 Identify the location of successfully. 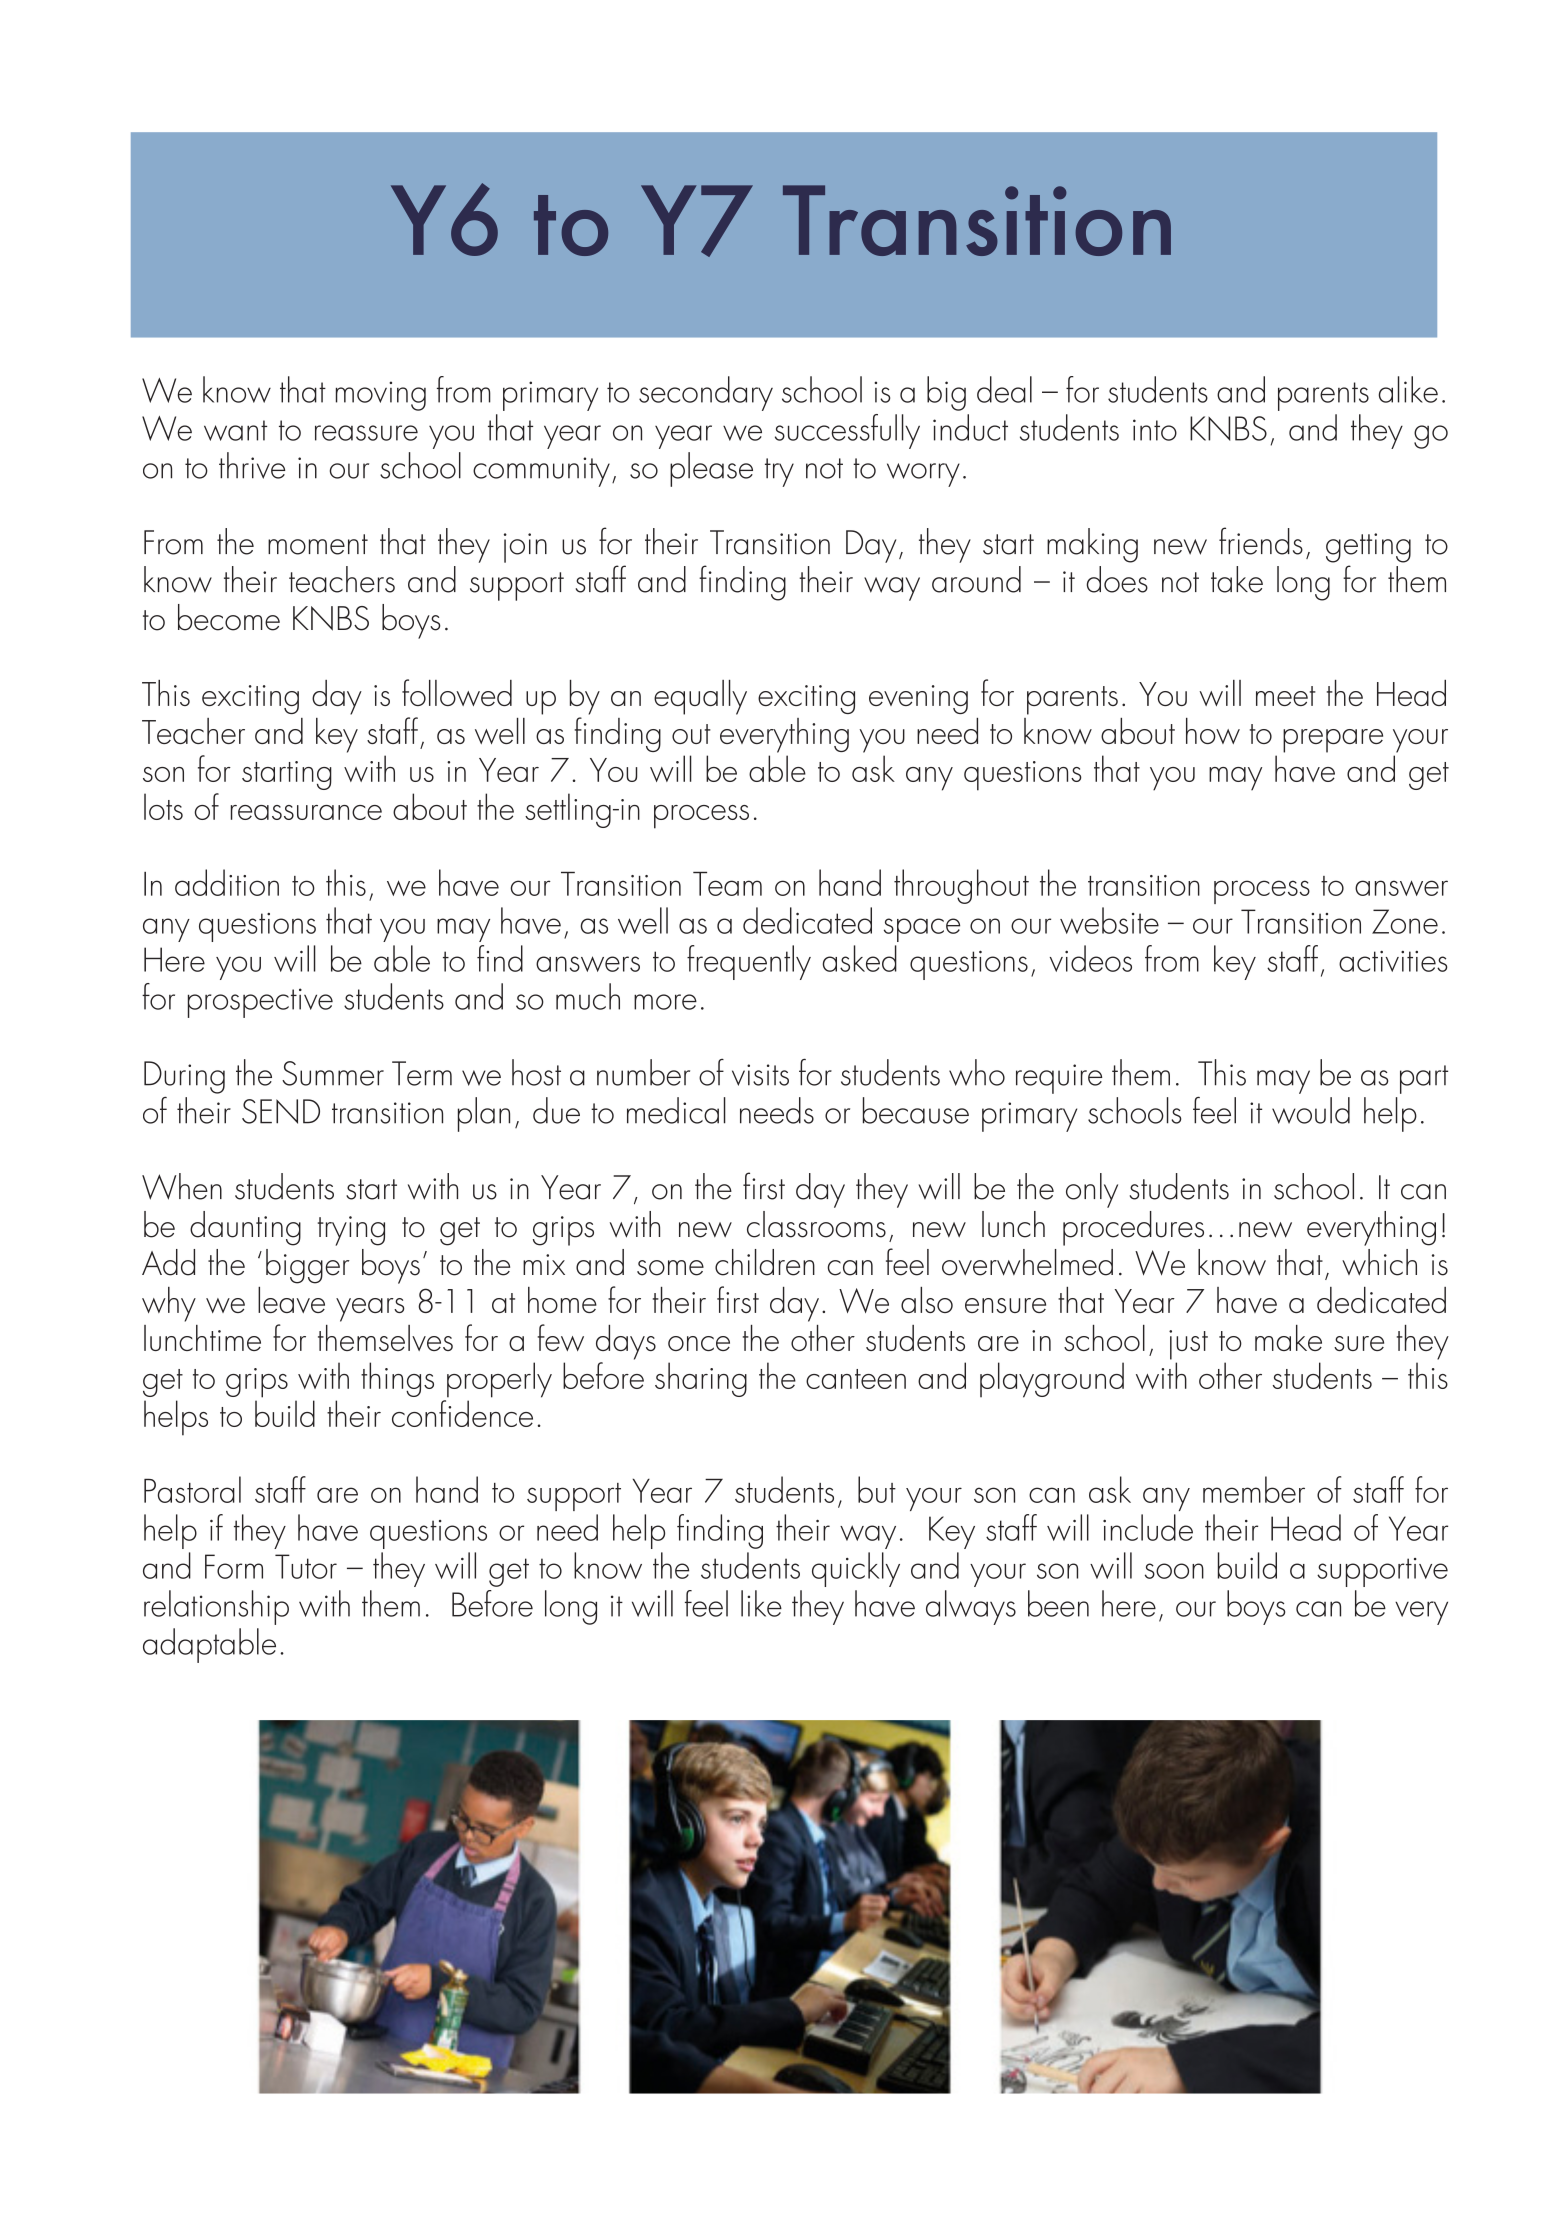
(847, 431).
